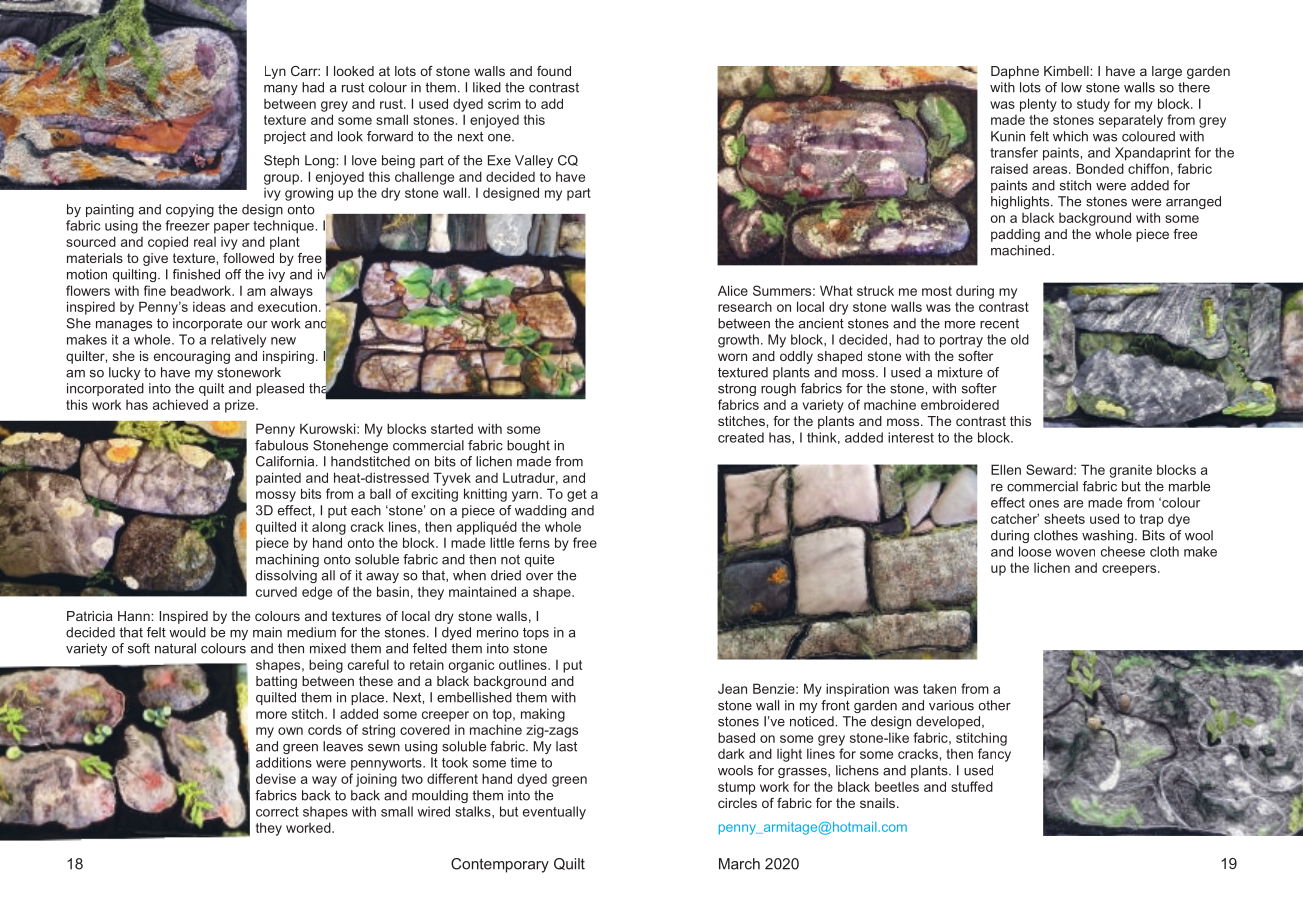 The width and height of the screenshot is (1303, 924). Describe the element at coordinates (1038, 105) in the screenshot. I see `plenty` at that location.
